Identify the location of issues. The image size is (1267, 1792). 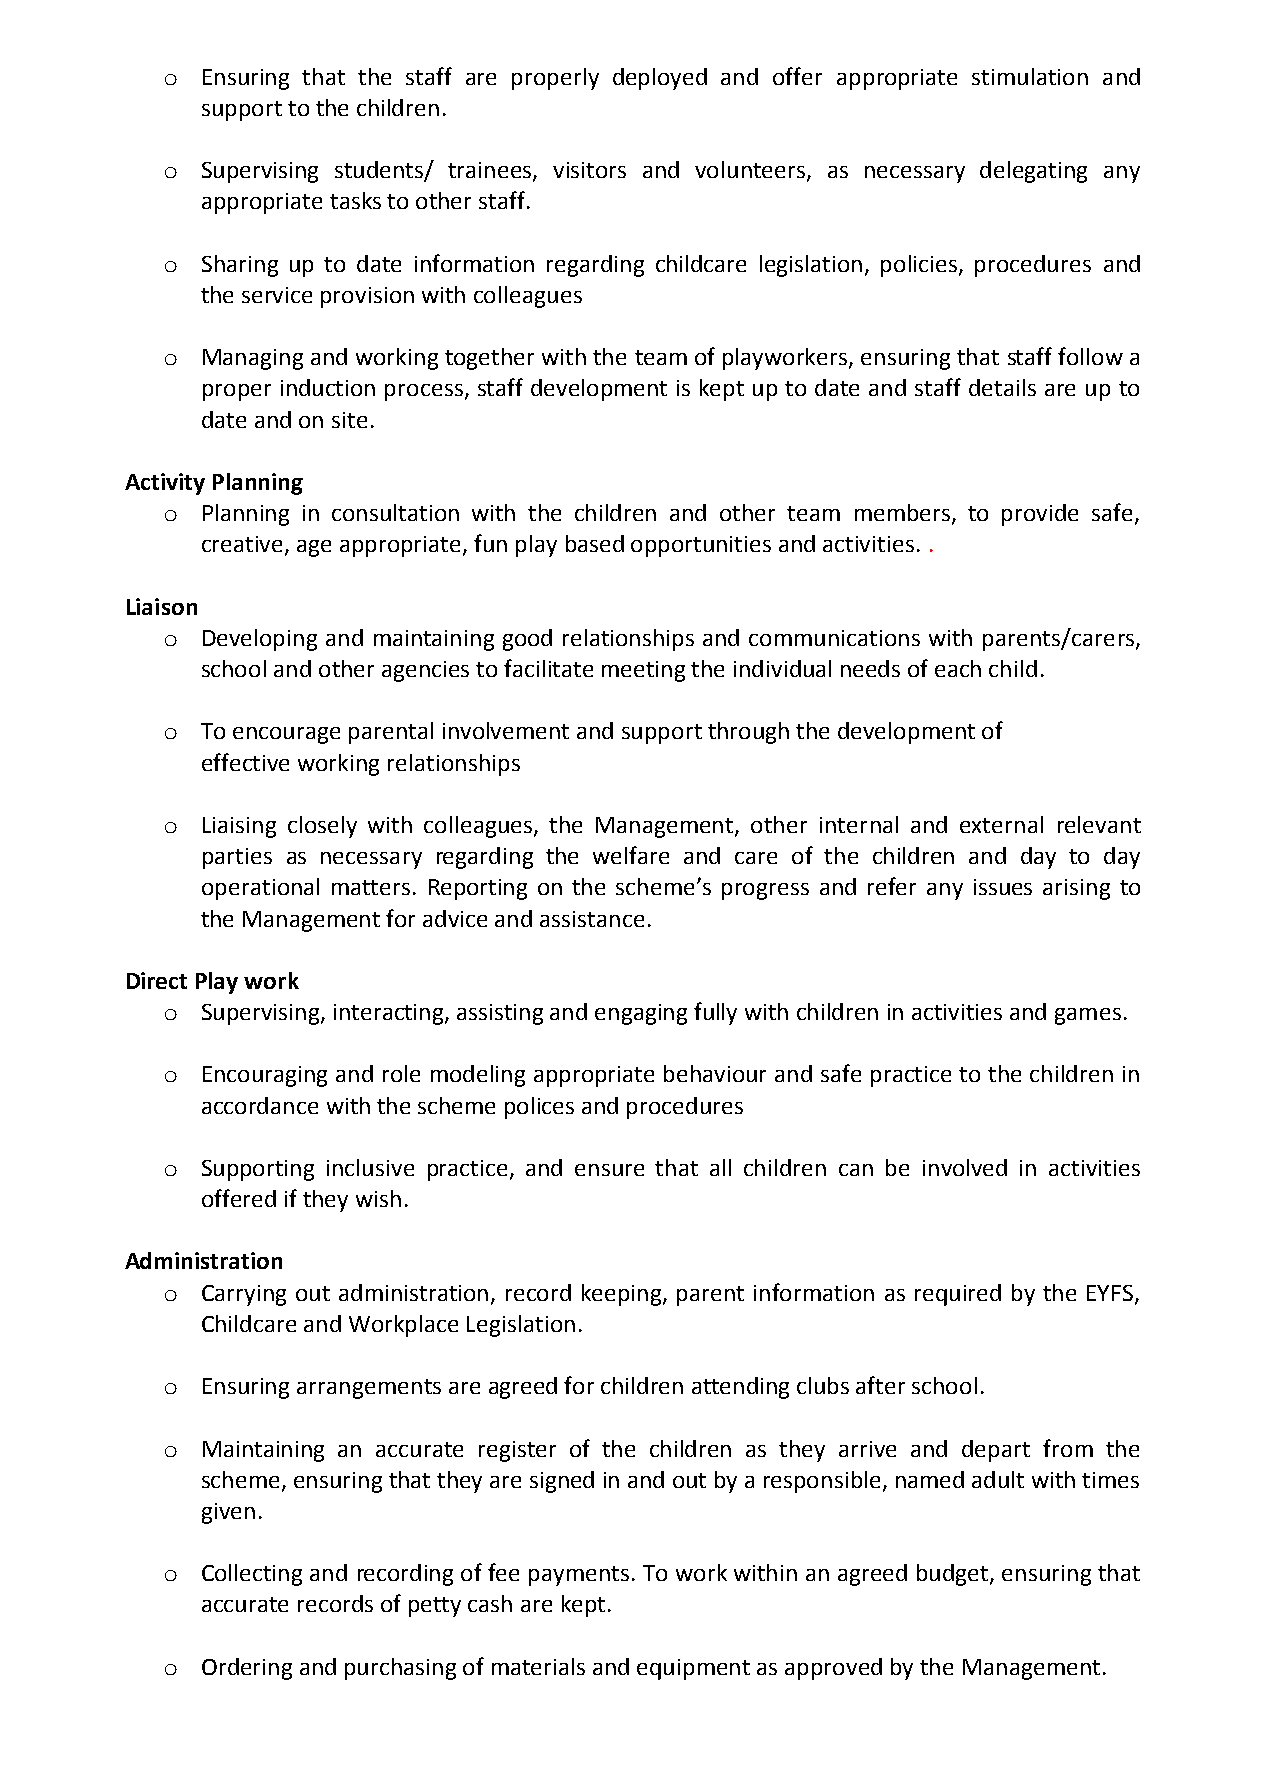
(1003, 887).
